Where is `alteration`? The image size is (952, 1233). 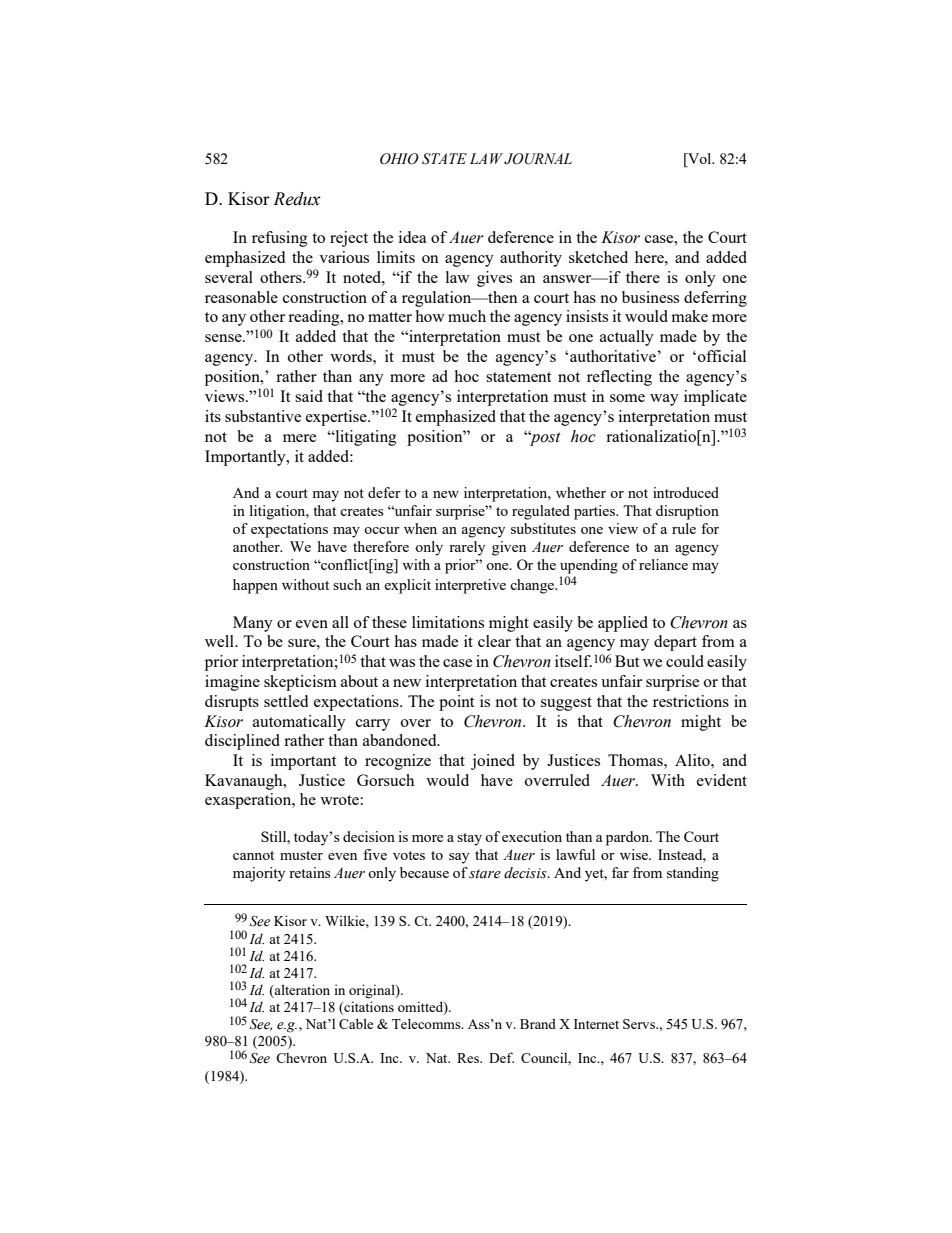 alteration is located at coordinates (301, 991).
